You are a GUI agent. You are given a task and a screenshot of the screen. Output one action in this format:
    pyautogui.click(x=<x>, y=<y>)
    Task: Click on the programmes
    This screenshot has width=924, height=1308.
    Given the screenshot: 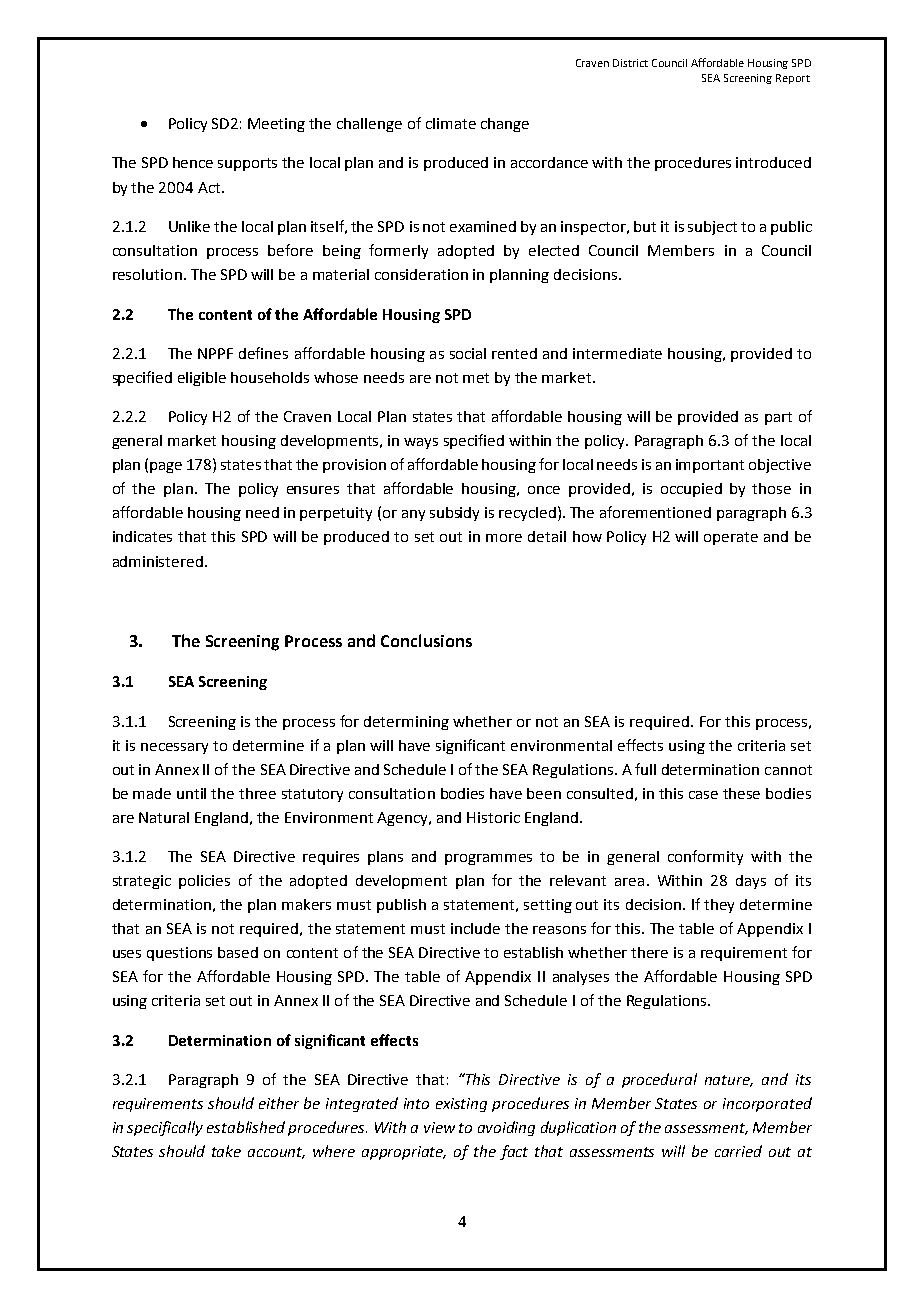 What is the action you would take?
    pyautogui.click(x=488, y=859)
